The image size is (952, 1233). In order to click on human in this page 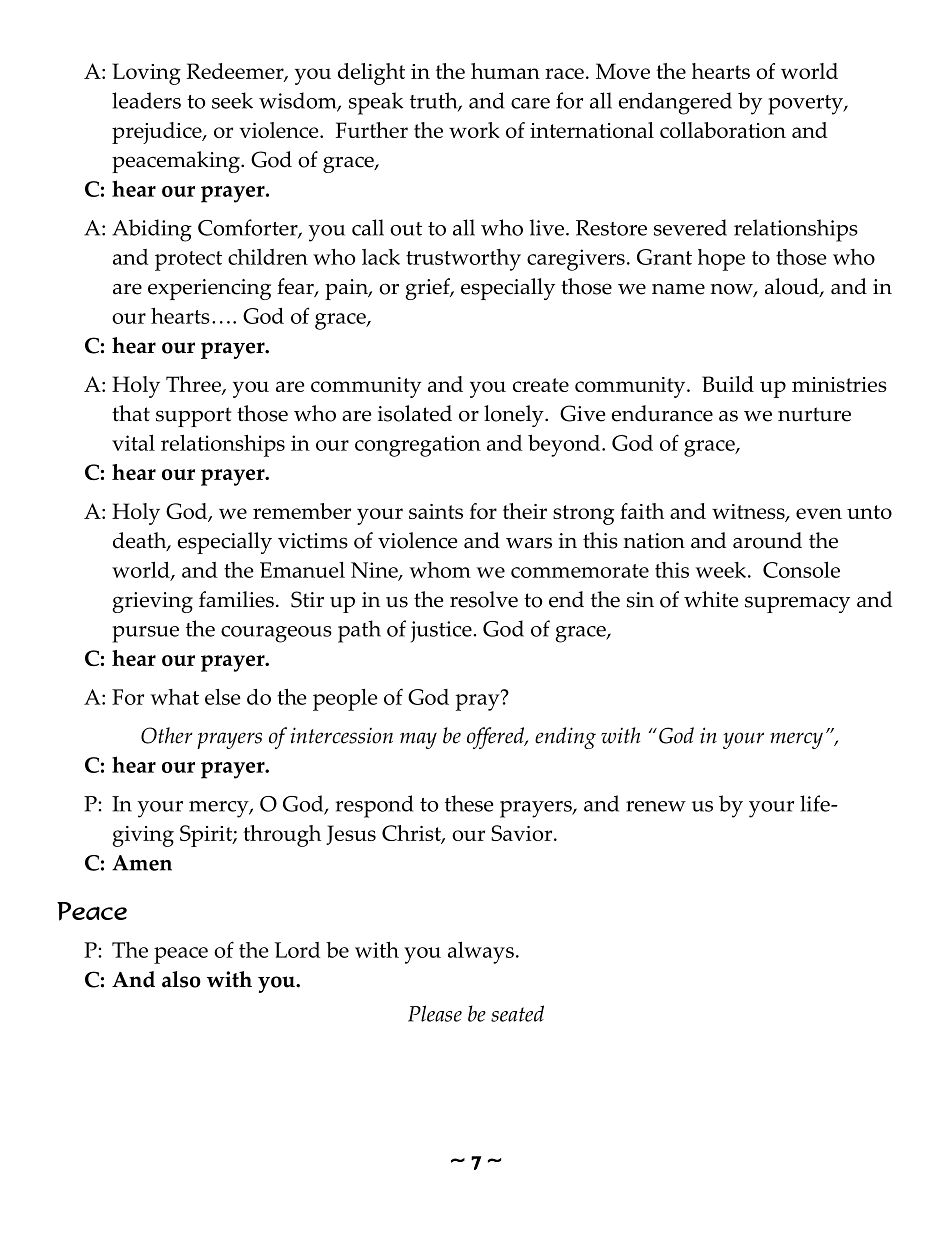, I will do `click(505, 71)`.
